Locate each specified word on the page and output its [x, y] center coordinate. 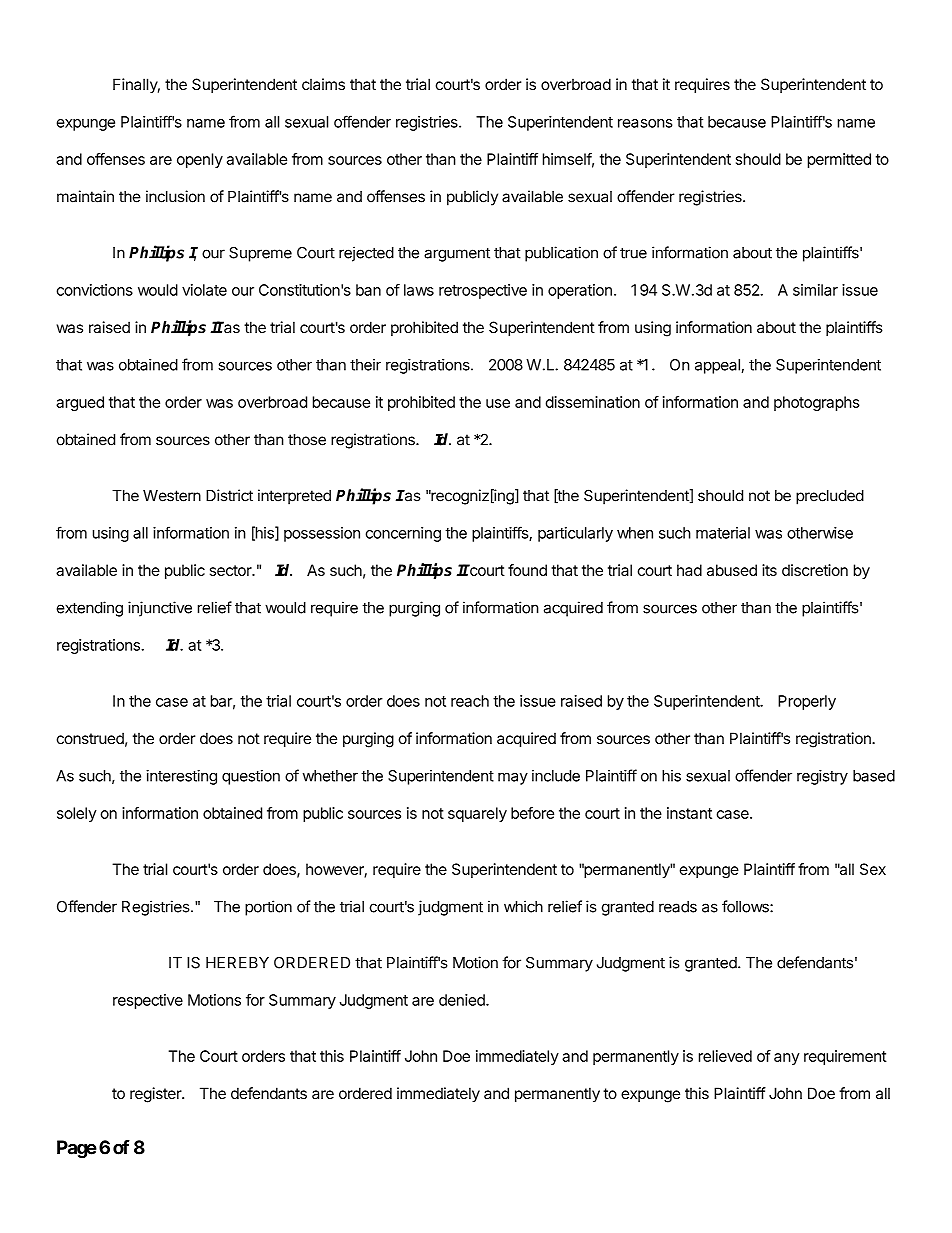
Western [172, 496]
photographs [817, 403]
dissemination [592, 402]
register [156, 1095]
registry [822, 777]
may [513, 779]
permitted [839, 160]
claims [323, 84]
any [787, 1059]
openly [200, 160]
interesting [181, 777]
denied [463, 1000]
